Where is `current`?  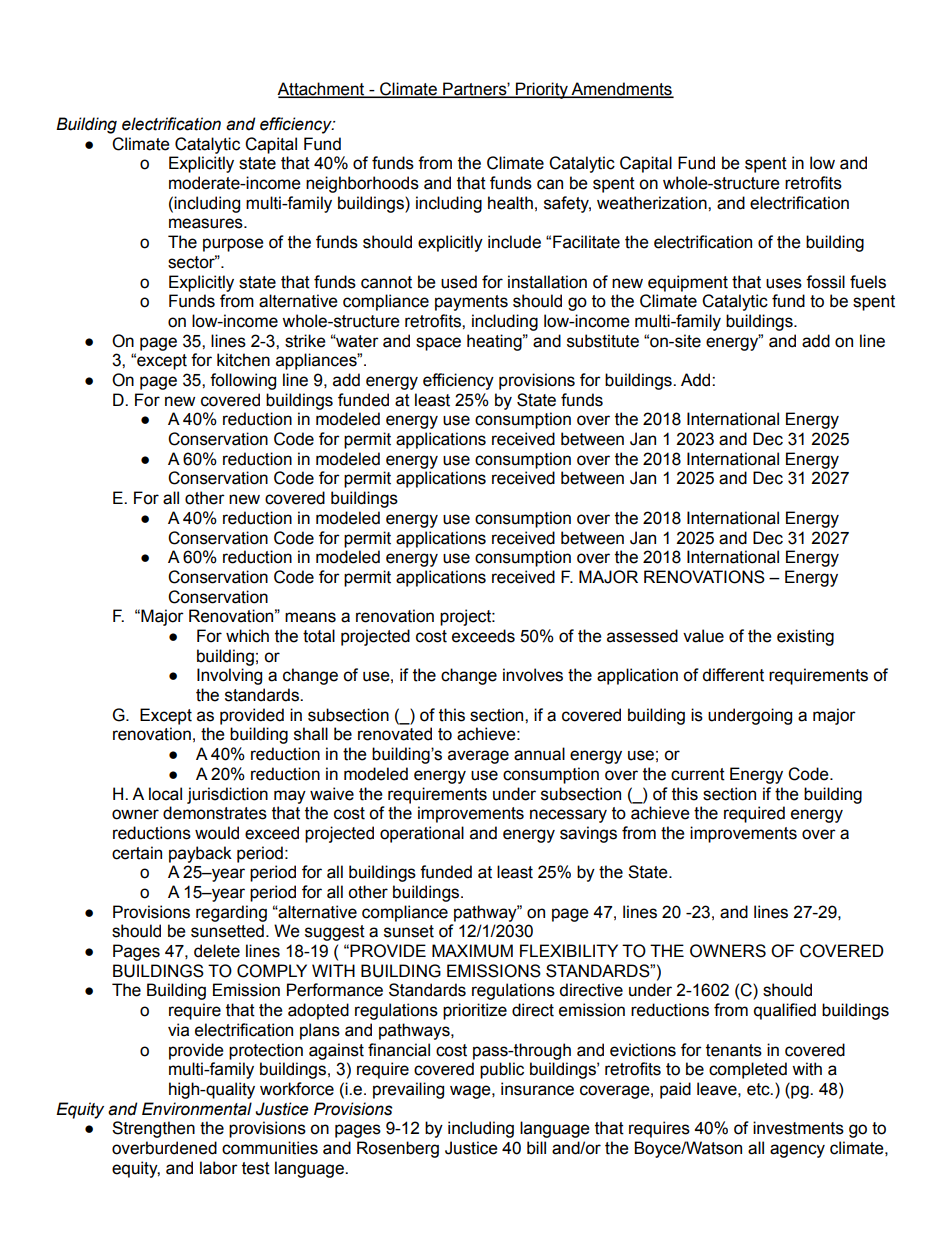
current is located at coordinates (698, 774).
